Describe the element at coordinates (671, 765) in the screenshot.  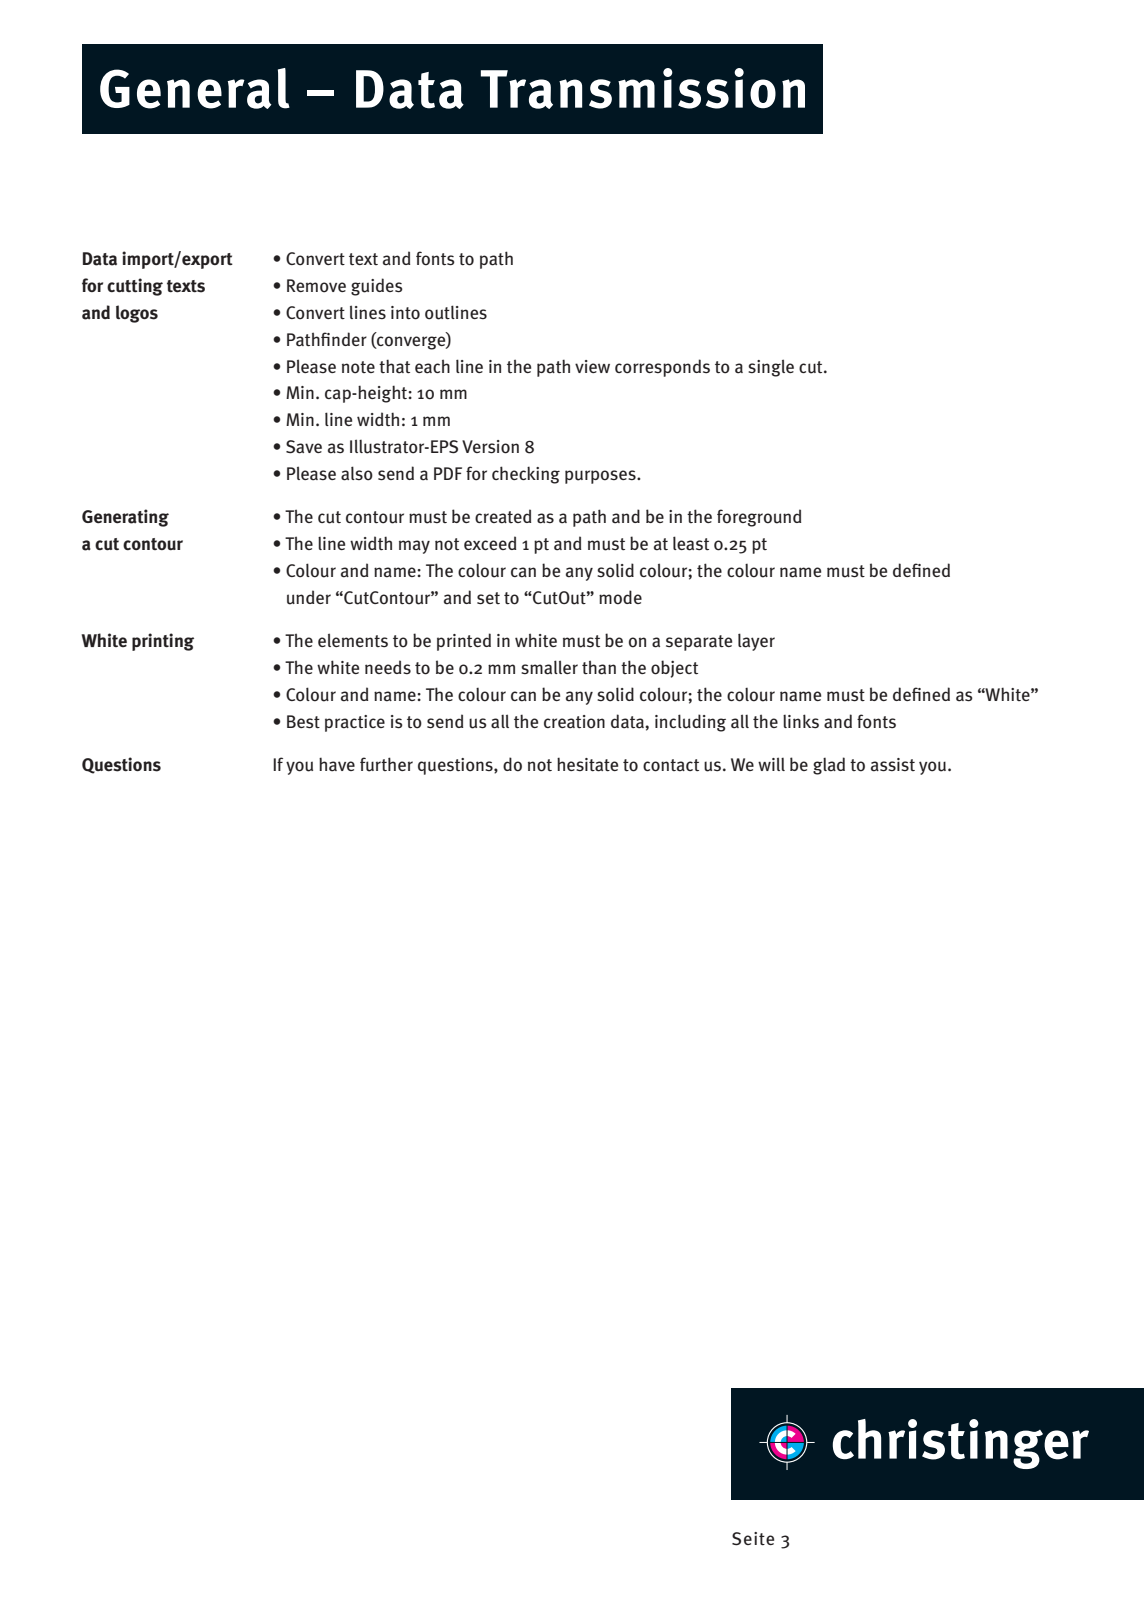
I see `contact` at that location.
